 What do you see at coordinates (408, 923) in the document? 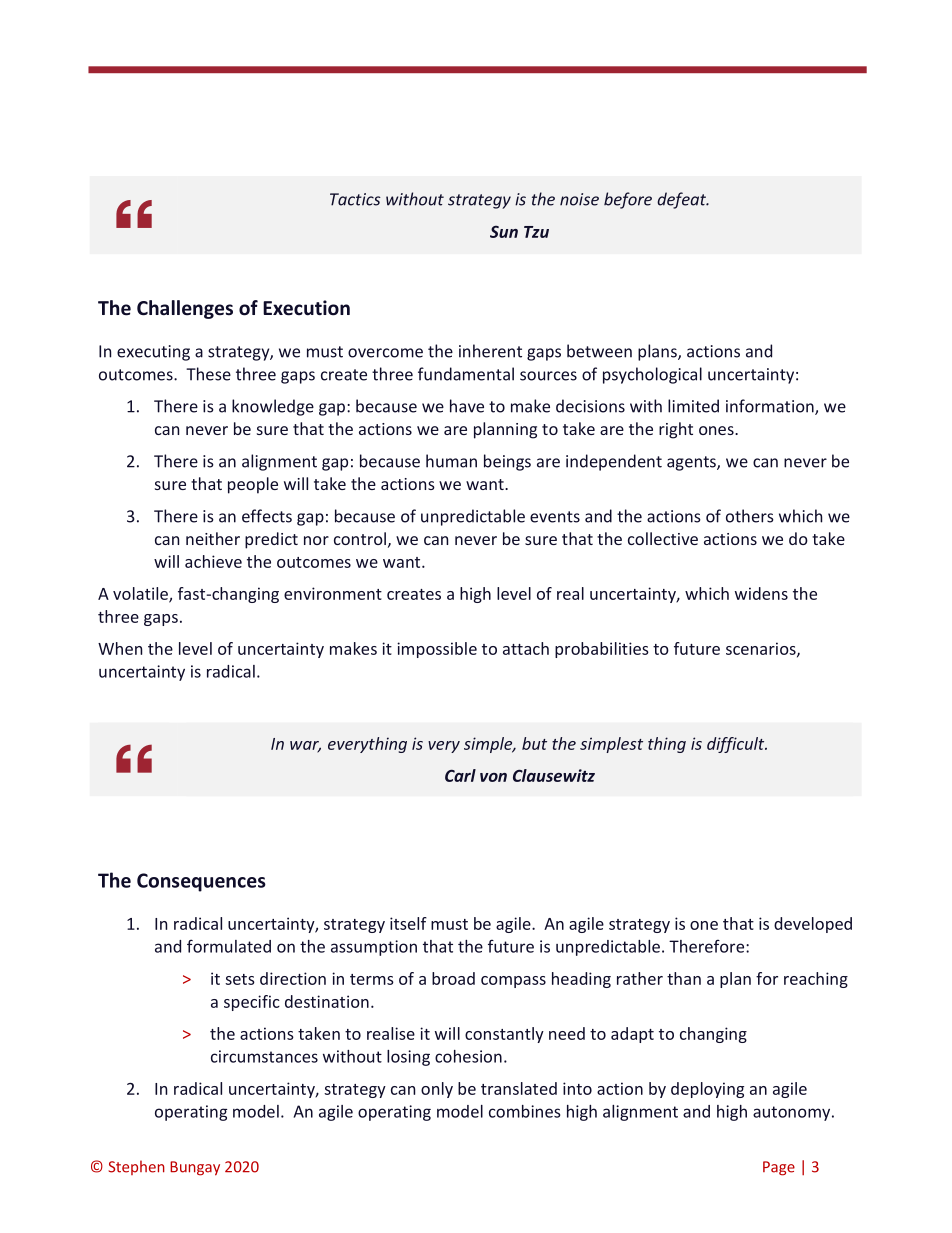
I see `itself` at bounding box center [408, 923].
